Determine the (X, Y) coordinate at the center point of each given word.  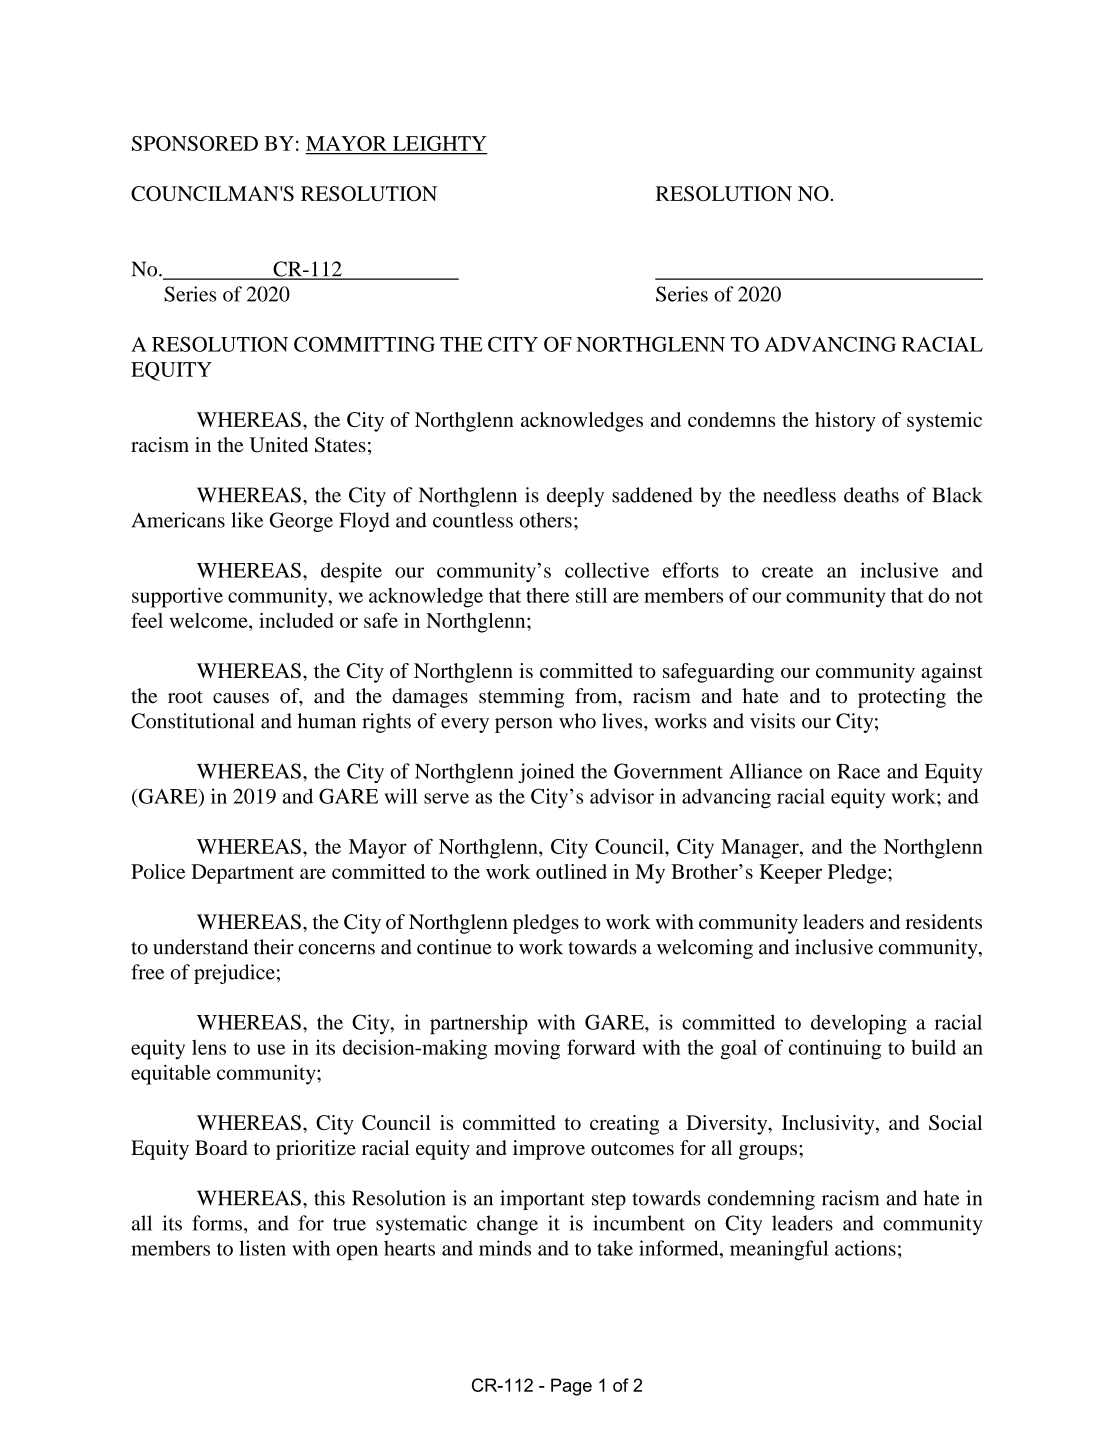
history (845, 422)
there (547, 595)
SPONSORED (195, 143)
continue (454, 947)
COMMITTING (364, 344)
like (247, 520)
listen (262, 1248)
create (787, 571)
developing (859, 1024)
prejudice (234, 974)
